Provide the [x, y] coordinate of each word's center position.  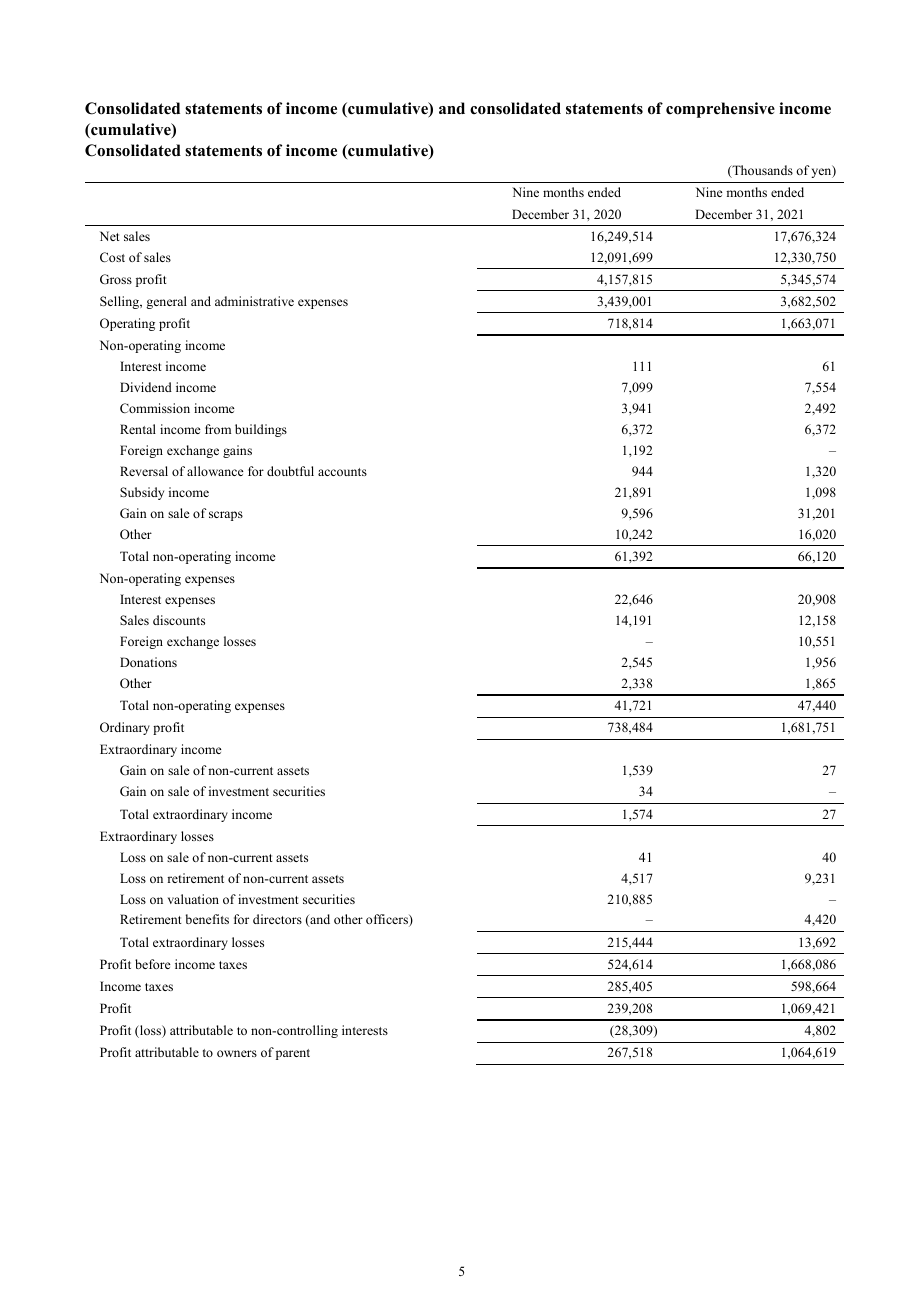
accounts [342, 472]
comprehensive [720, 110]
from [218, 429]
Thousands [761, 171]
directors [277, 919]
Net [110, 236]
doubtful [290, 471]
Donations [148, 662]
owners [237, 1053]
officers [388, 920]
